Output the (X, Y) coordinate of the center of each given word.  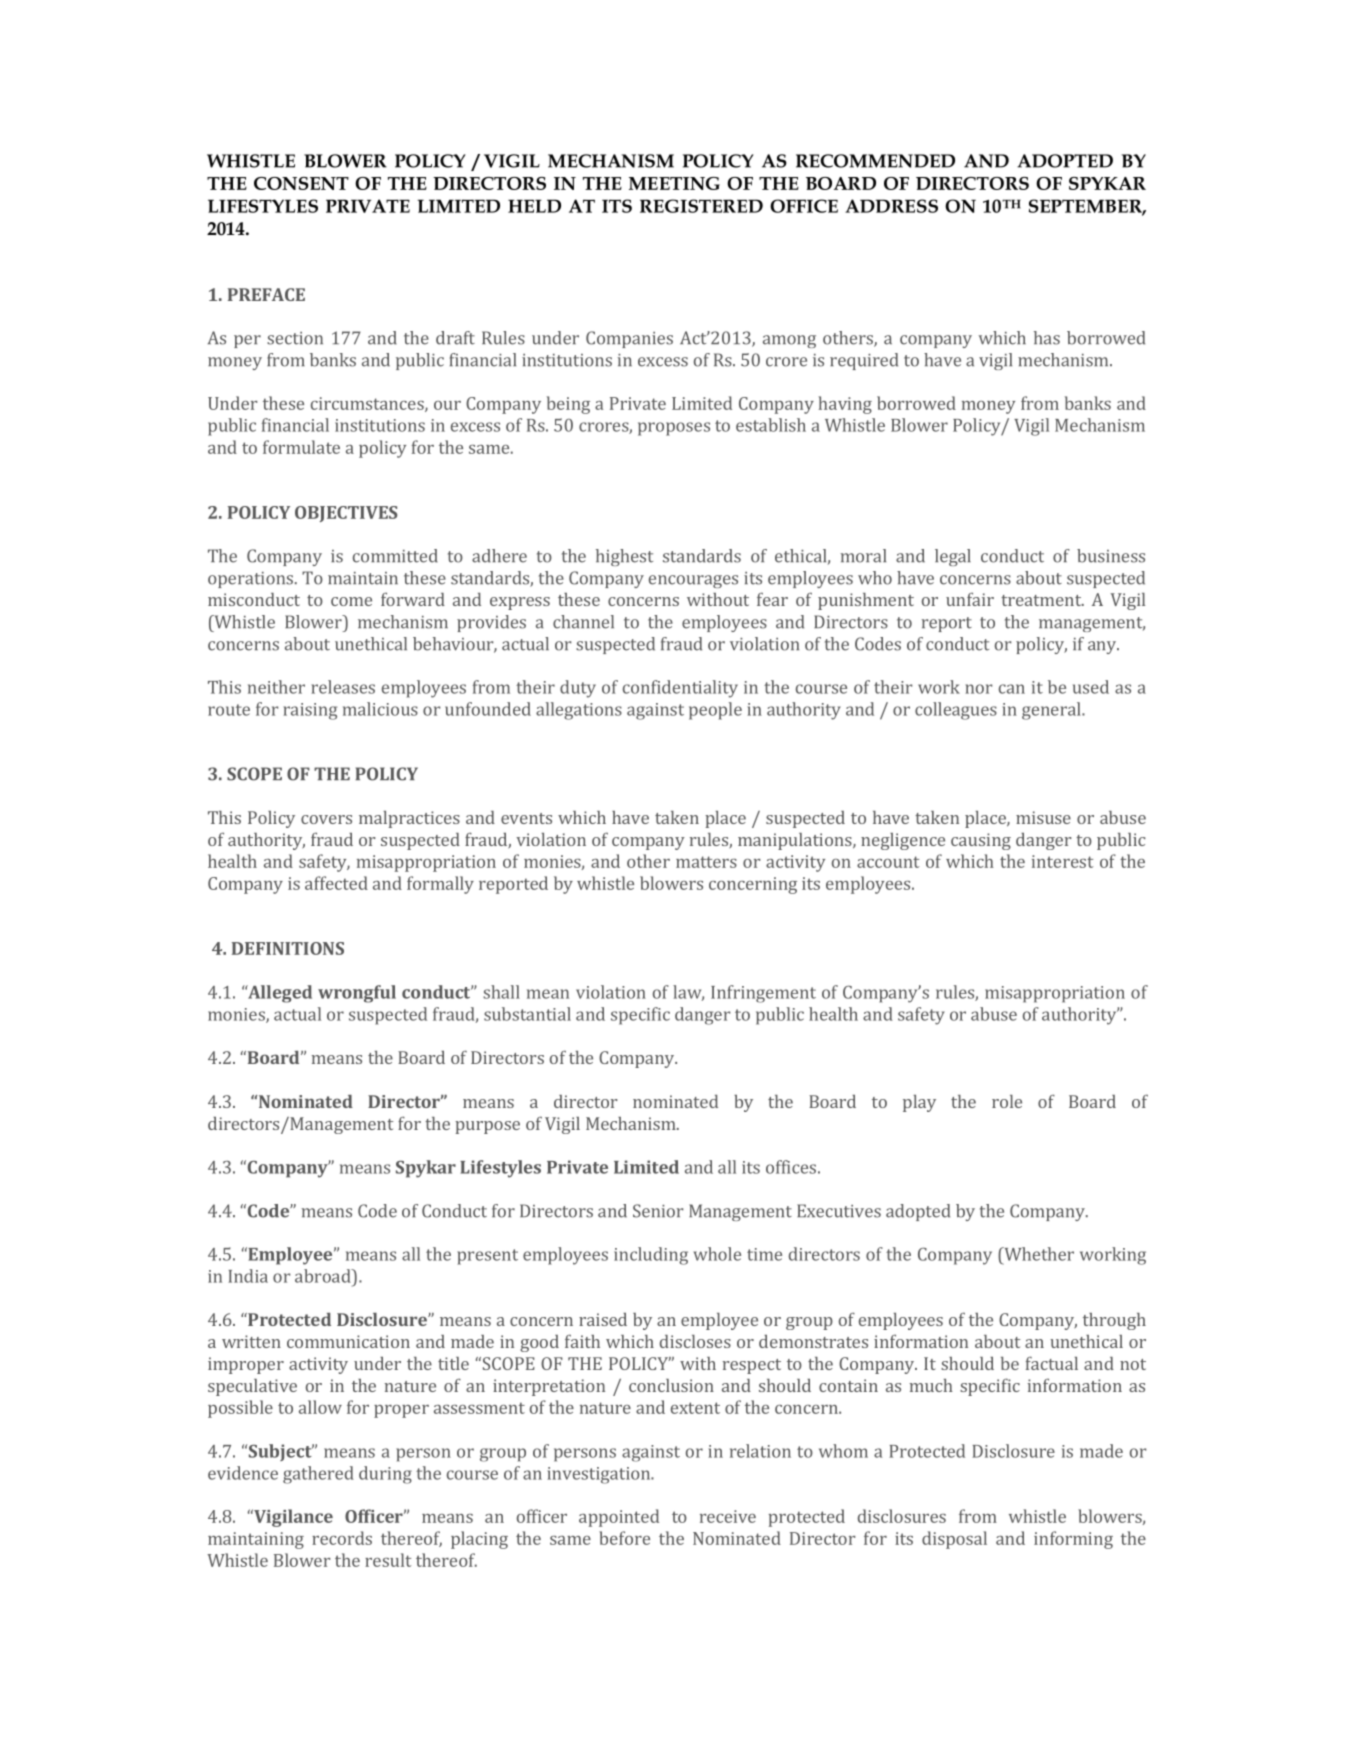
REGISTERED (701, 206)
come (351, 601)
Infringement (763, 994)
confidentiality (680, 689)
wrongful (357, 994)
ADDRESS (891, 206)
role (1007, 1101)
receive (728, 1516)
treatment (1042, 600)
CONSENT (301, 183)
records (342, 1538)
